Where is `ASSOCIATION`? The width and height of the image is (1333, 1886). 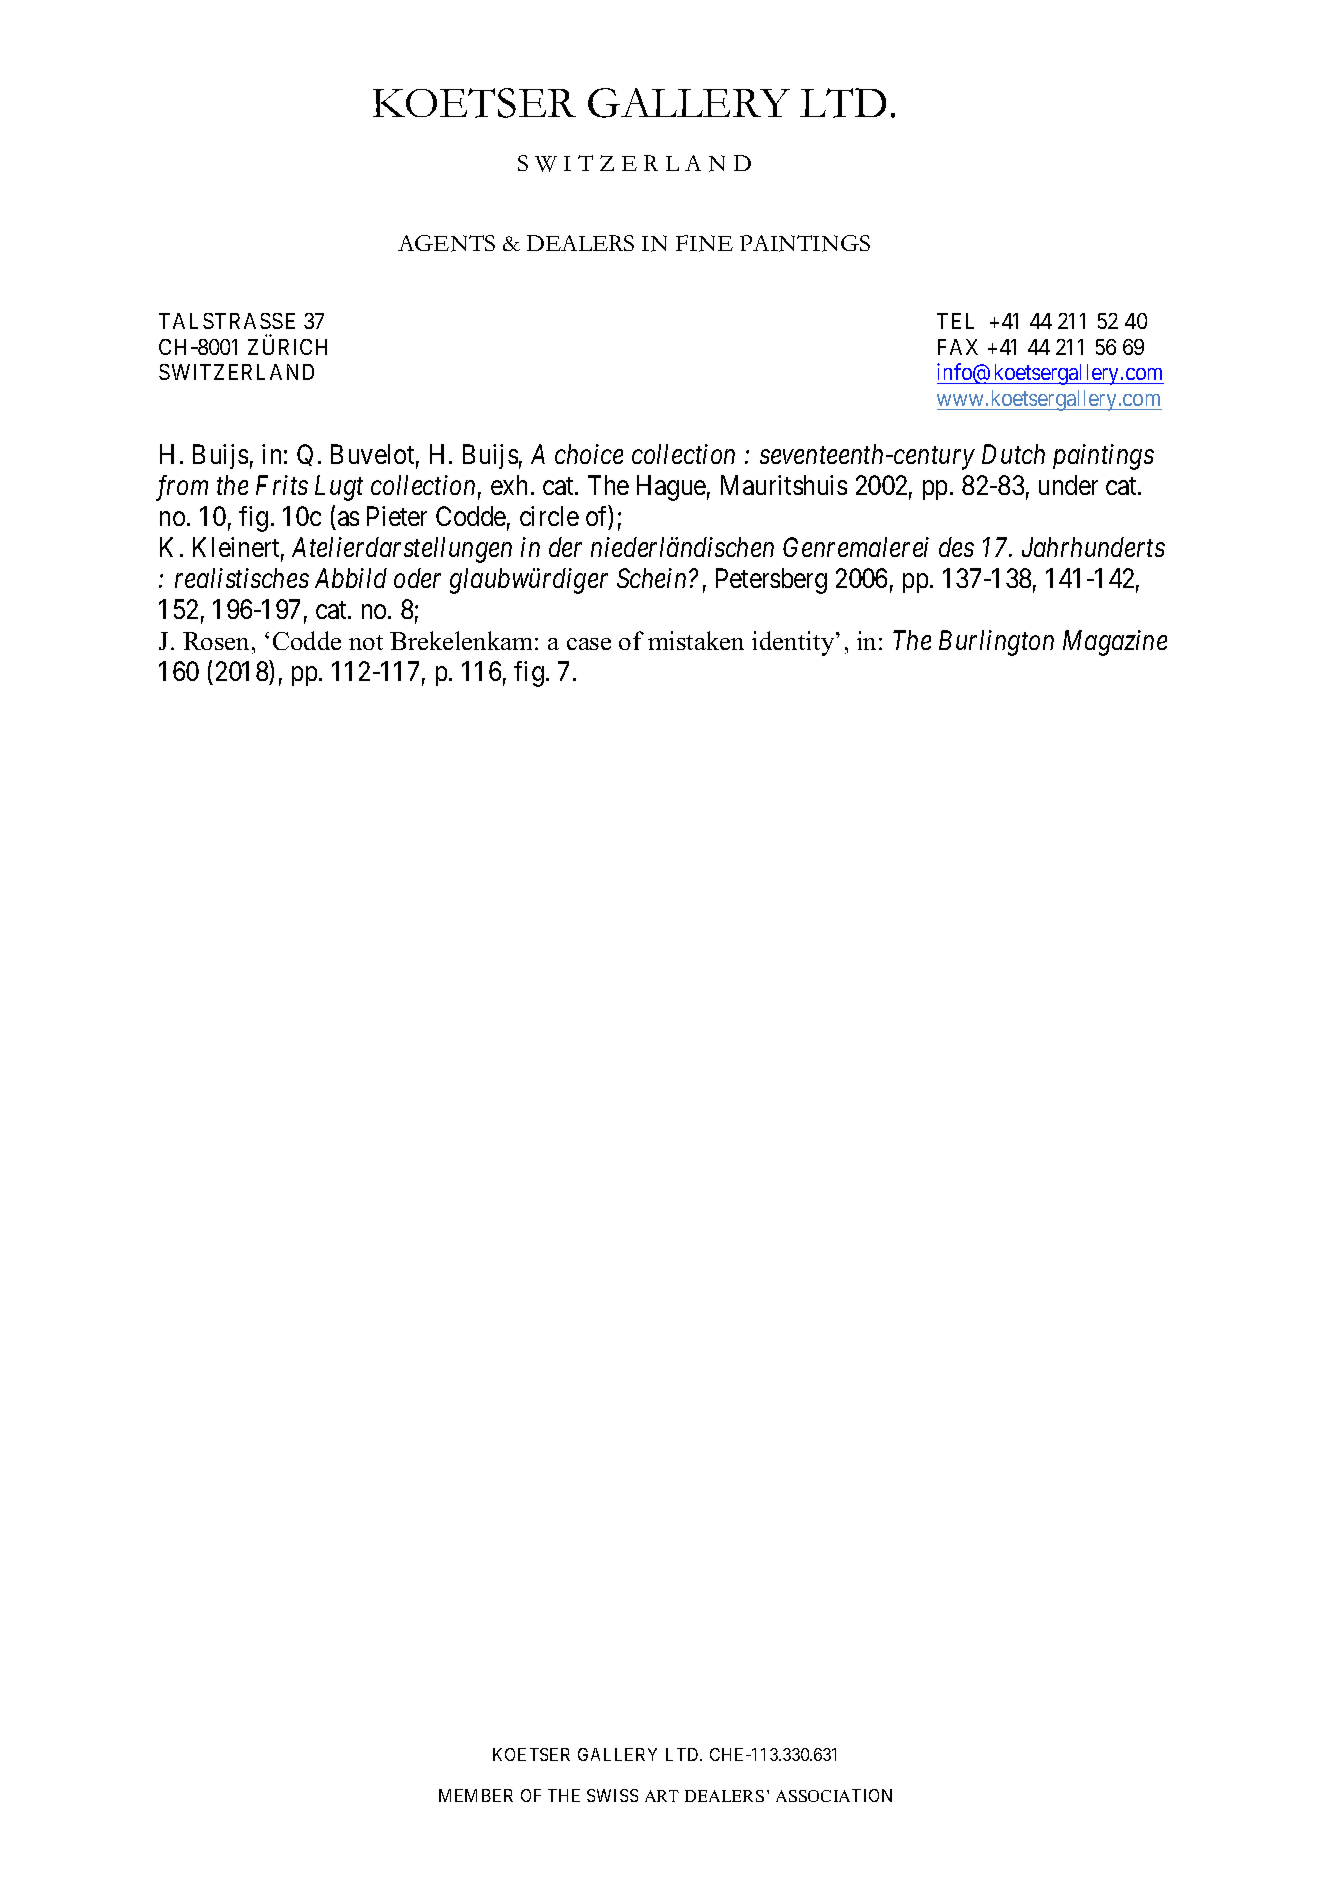 ASSOCIATION is located at coordinates (834, 1795).
